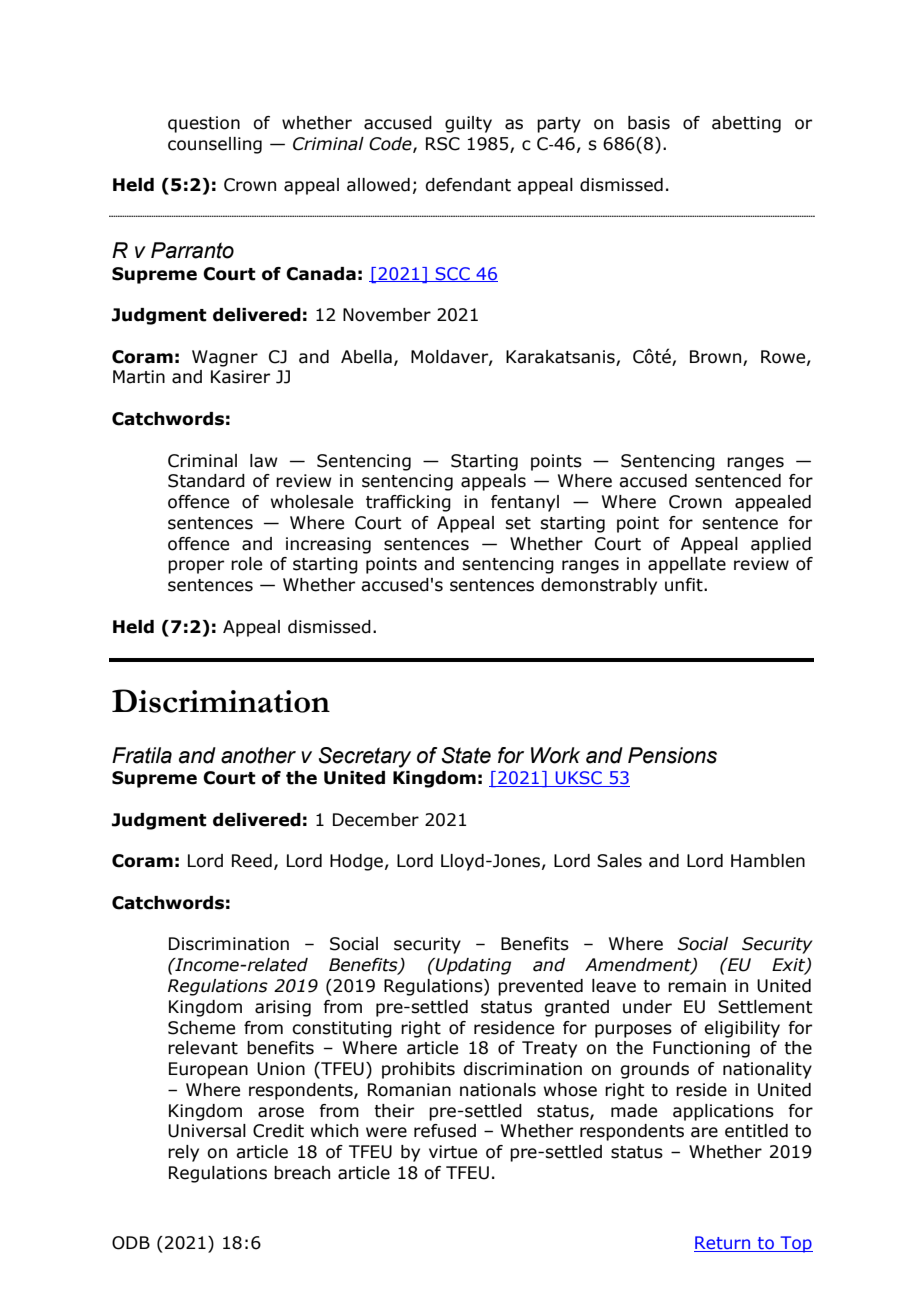  I want to click on counselling, so click(215, 145).
